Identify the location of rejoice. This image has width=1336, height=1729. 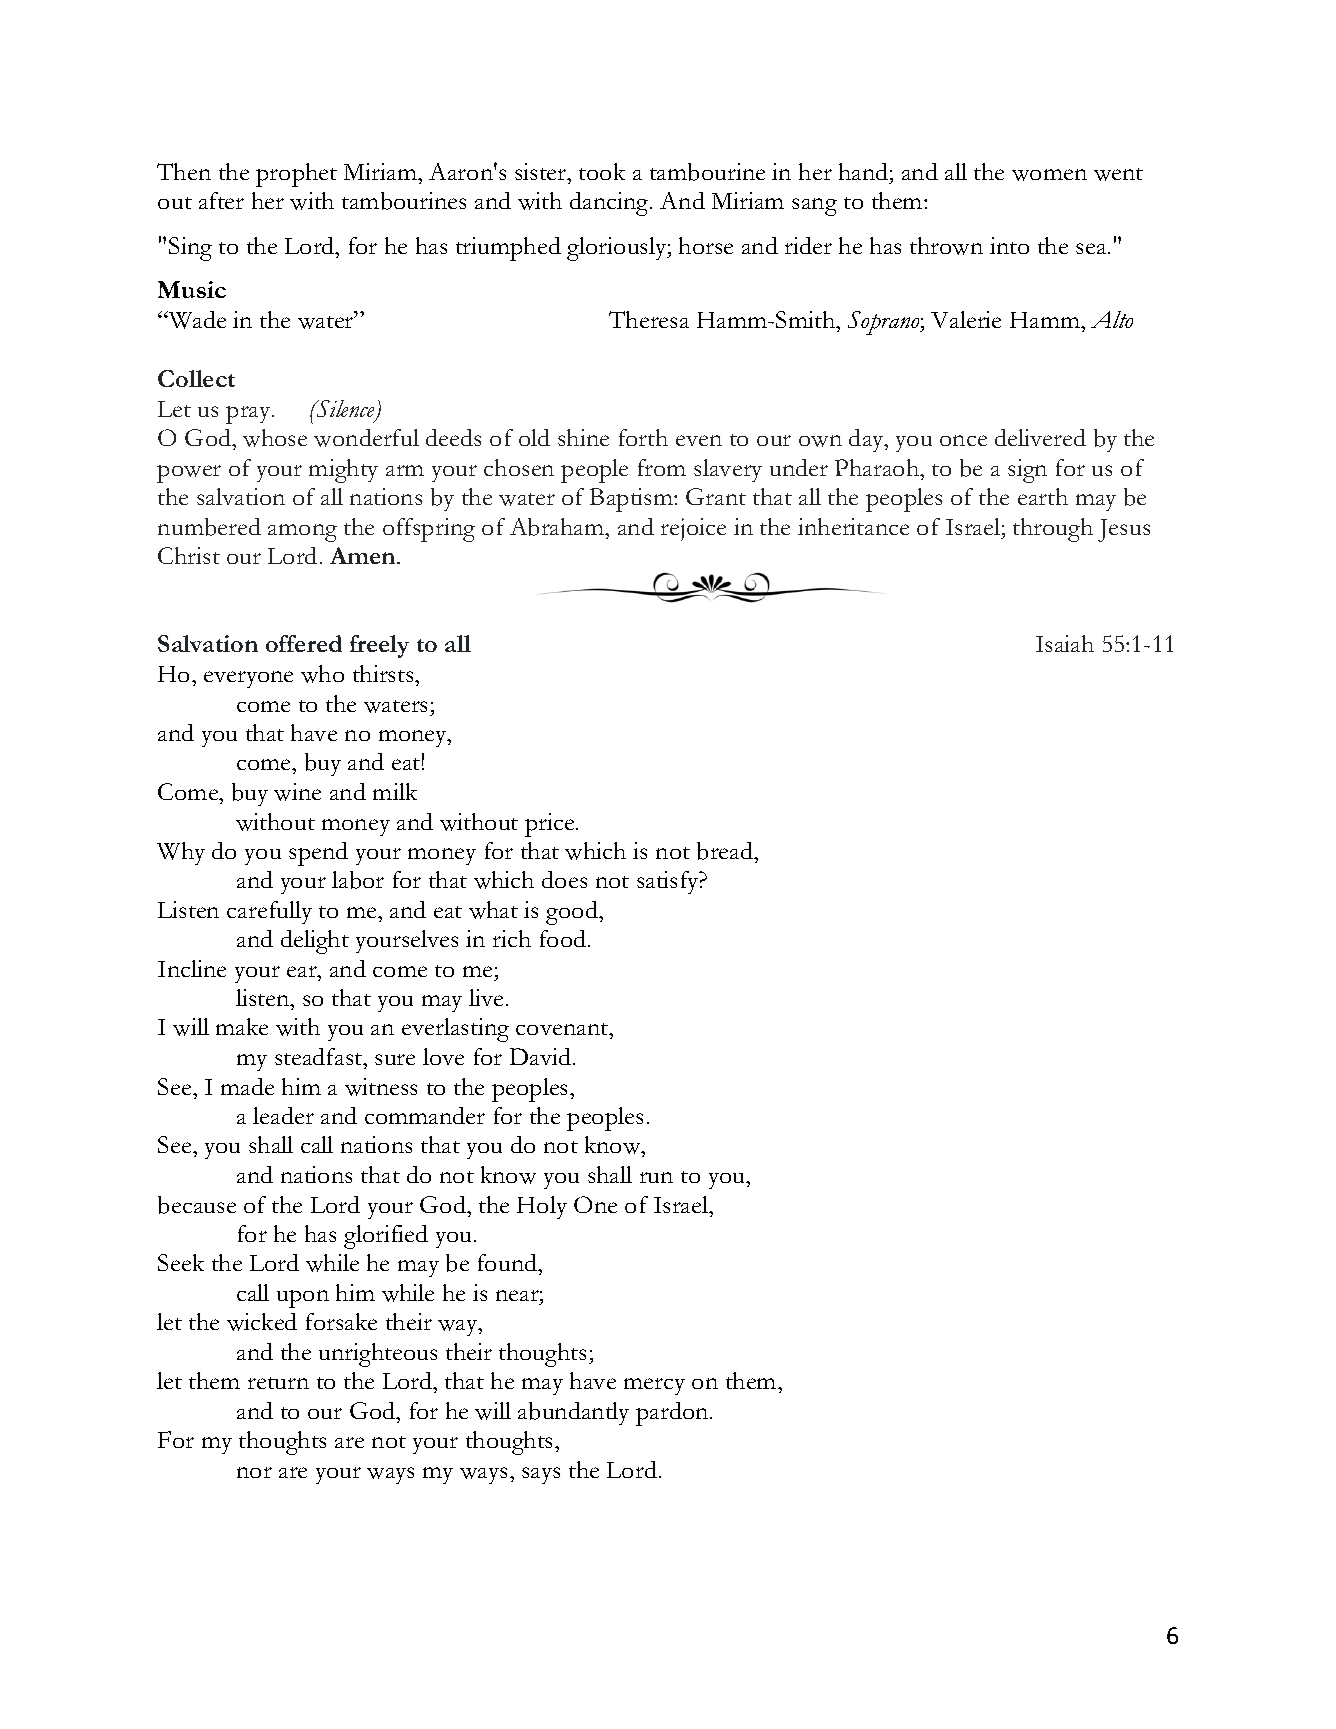
(693, 529).
